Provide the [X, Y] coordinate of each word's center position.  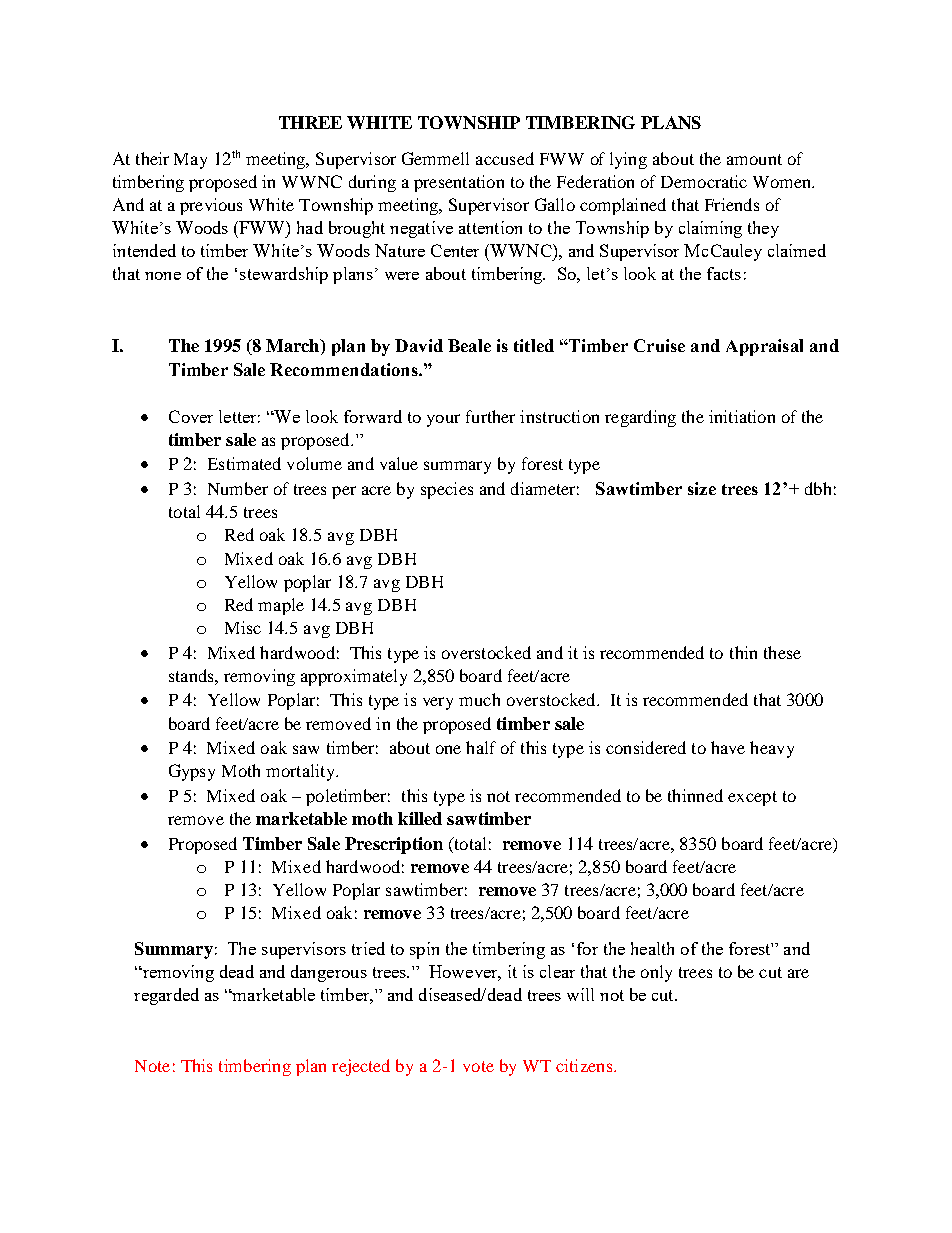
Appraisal [764, 347]
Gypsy [192, 772]
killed [420, 818]
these [782, 652]
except [752, 798]
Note [152, 1066]
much [479, 699]
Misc [243, 627]
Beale [469, 345]
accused [505, 158]
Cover [191, 416]
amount [754, 159]
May [190, 161]
